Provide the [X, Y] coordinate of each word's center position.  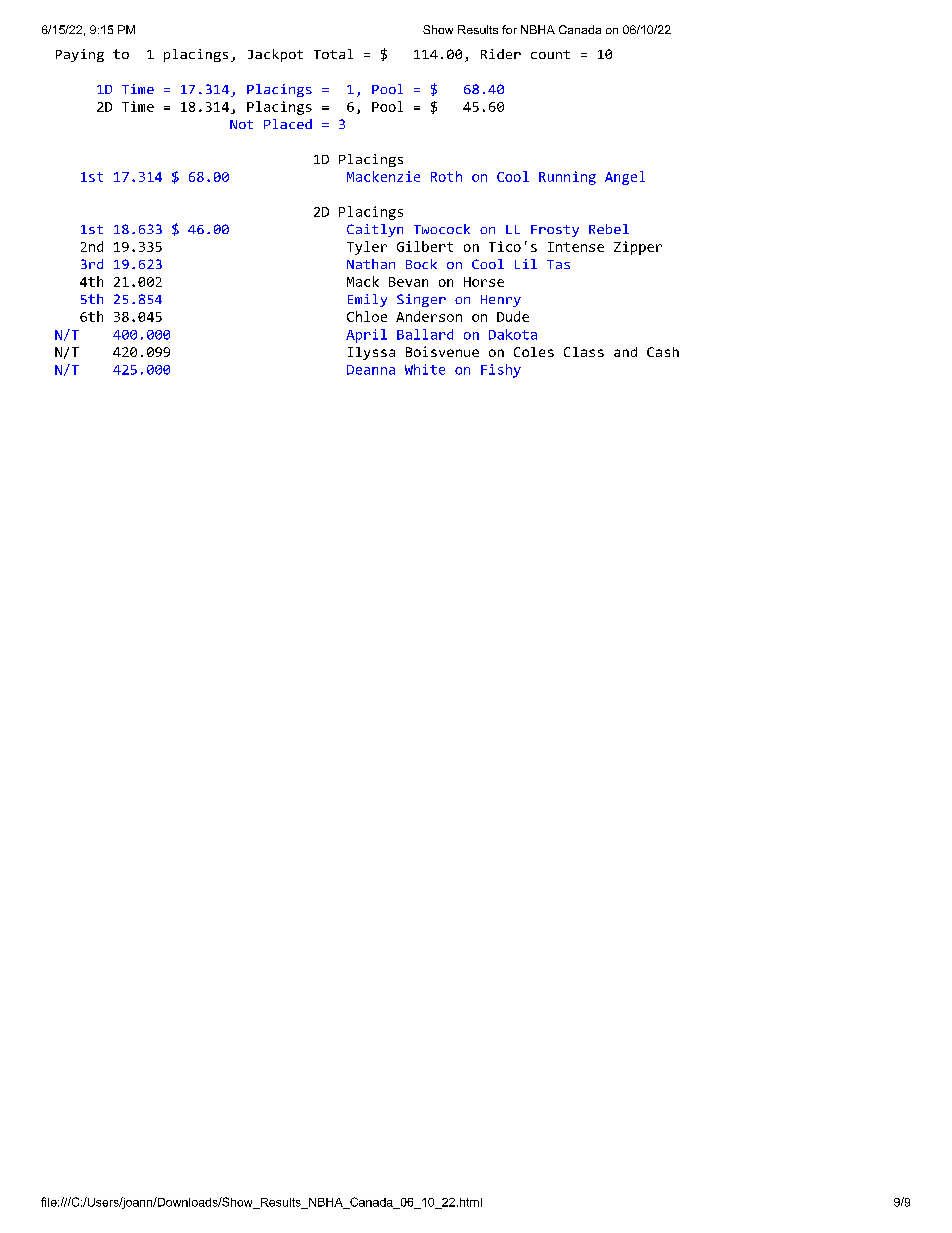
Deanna [371, 370]
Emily [367, 300]
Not [241, 124]
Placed [288, 124]
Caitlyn [375, 230]
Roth [446, 176]
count [550, 54]
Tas [558, 264]
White [425, 369]
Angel [625, 178]
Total [333, 54]
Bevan [408, 282]
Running [567, 178]
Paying [80, 55]
